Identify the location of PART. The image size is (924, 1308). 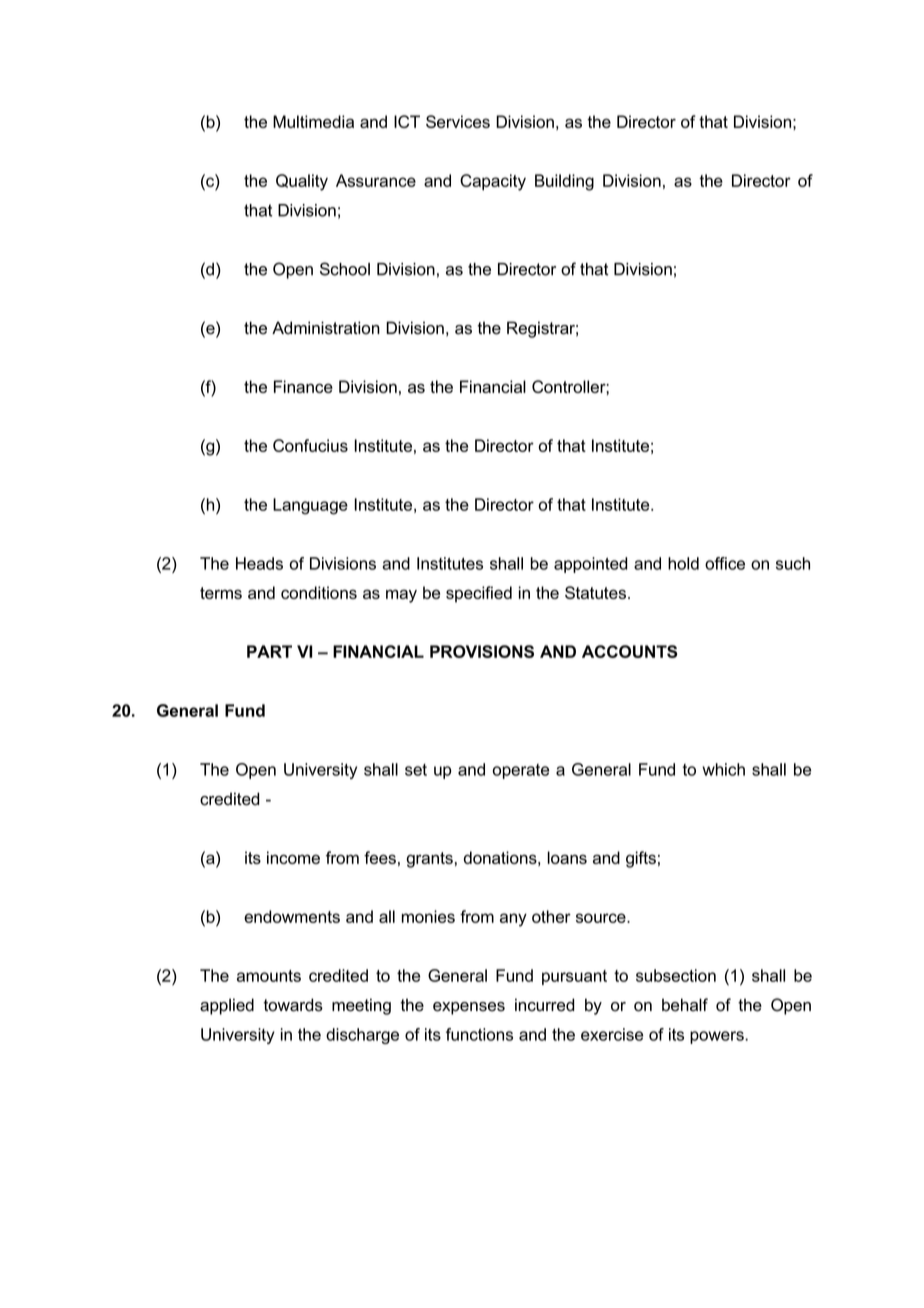
(269, 651).
